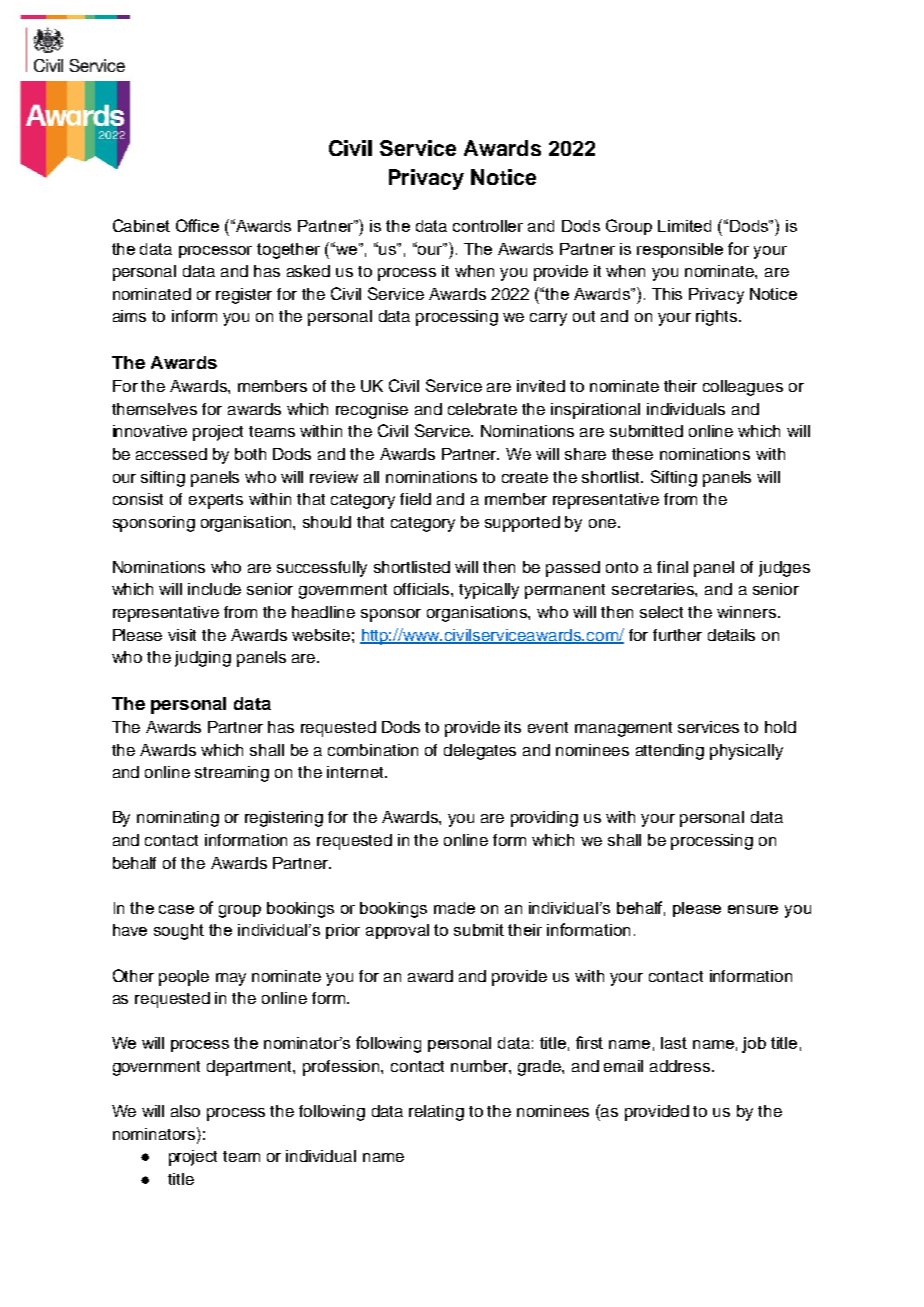  I want to click on judging, so click(203, 659).
